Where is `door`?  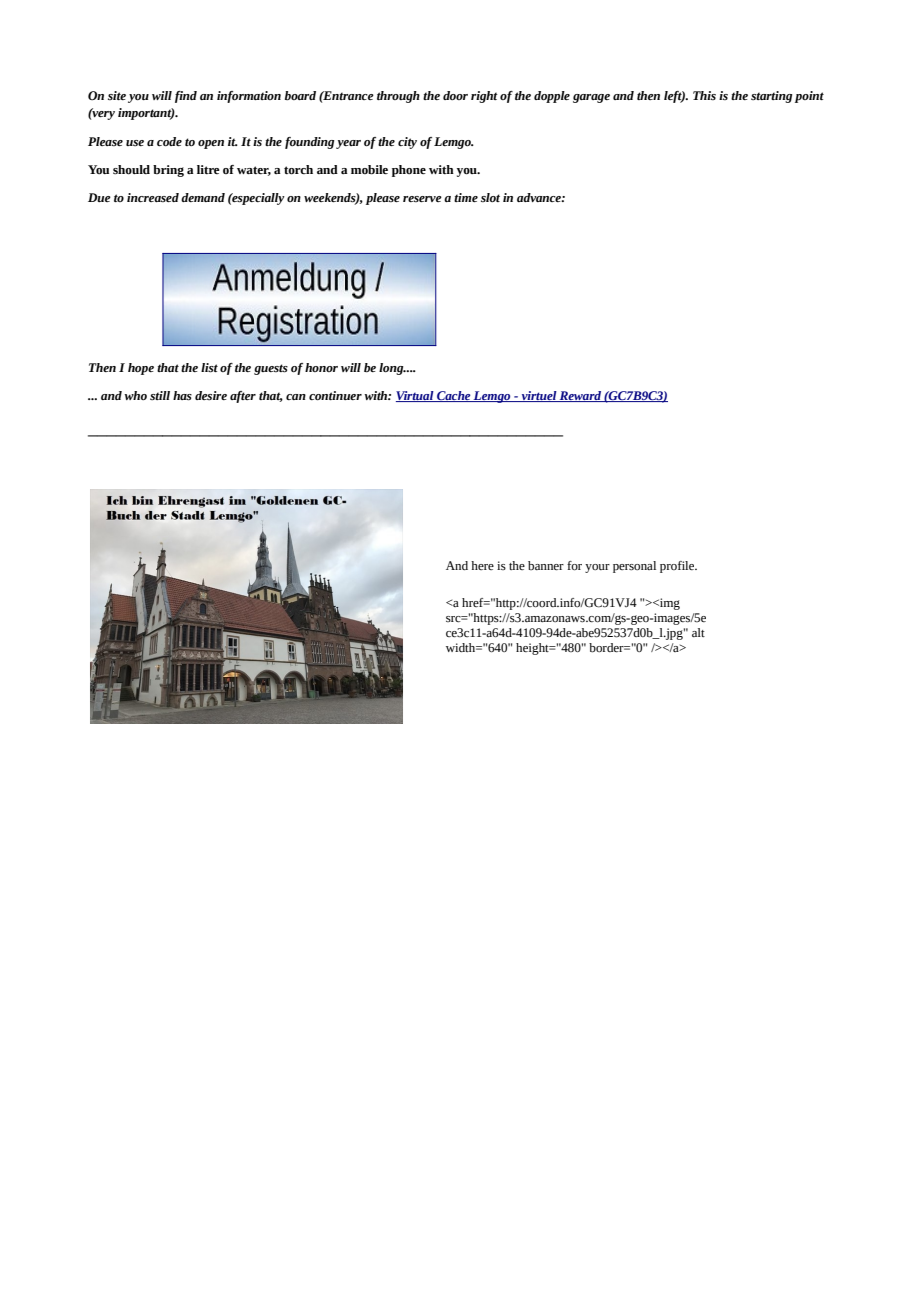 door is located at coordinates (455, 95).
